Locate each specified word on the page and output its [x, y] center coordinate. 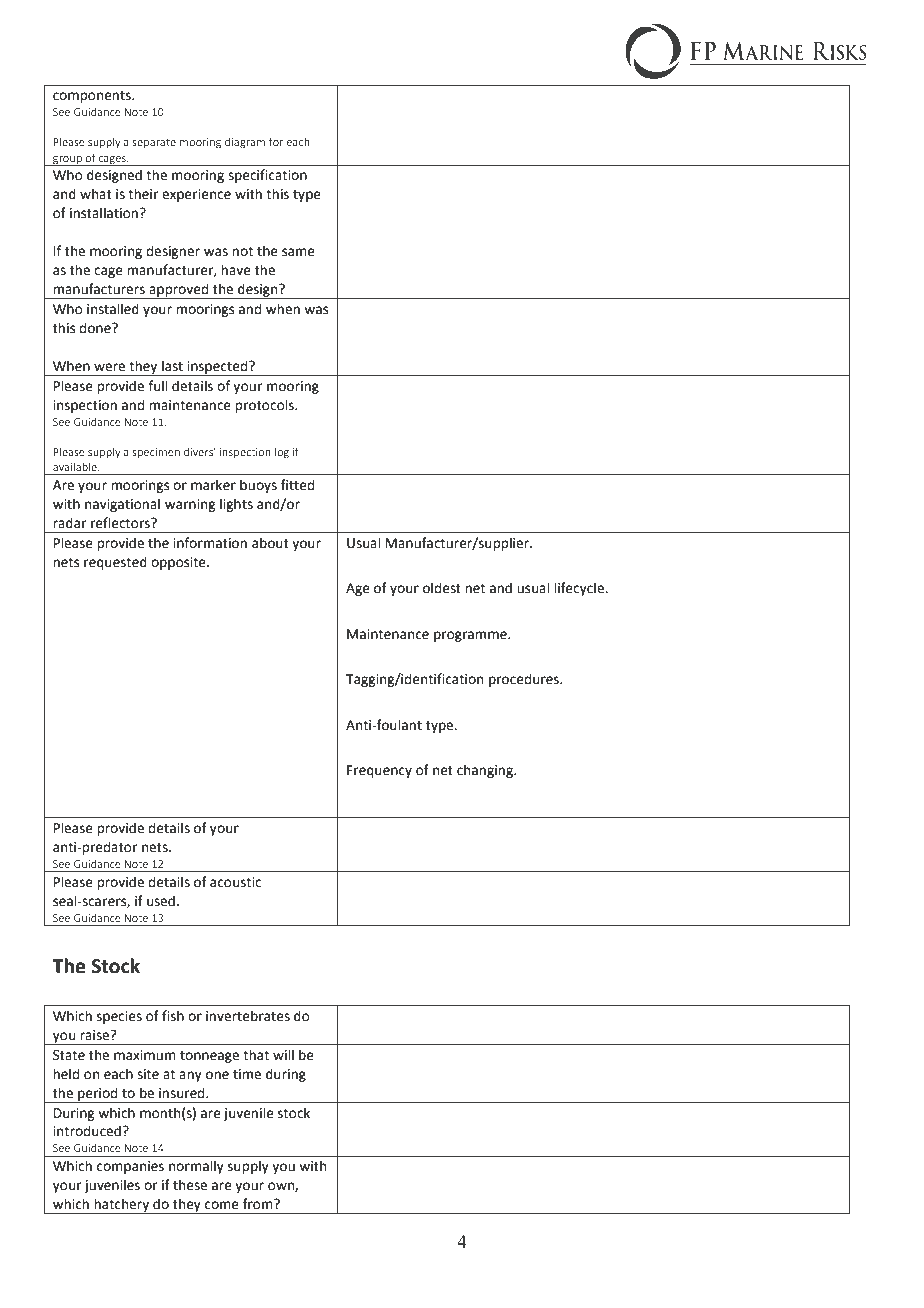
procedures [525, 680]
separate [154, 143]
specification [267, 176]
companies [130, 1167]
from [259, 1204]
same [298, 252]
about [270, 543]
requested [115, 563]
